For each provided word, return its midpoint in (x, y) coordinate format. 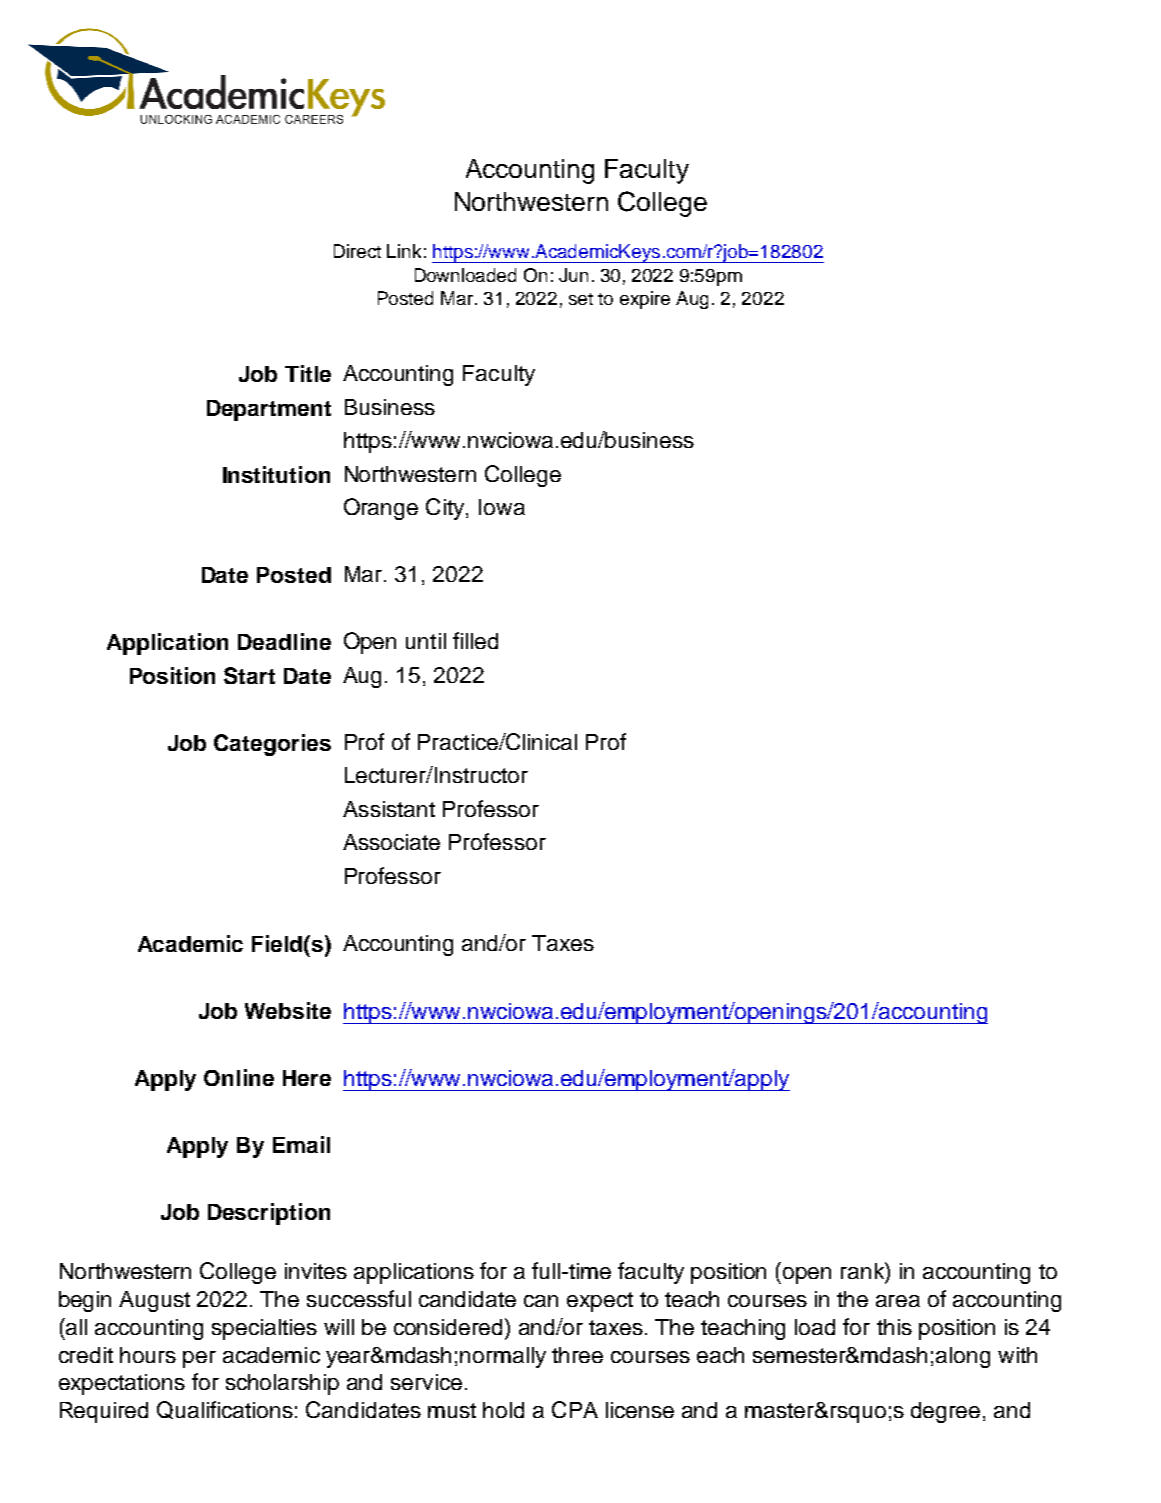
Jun (573, 275)
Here (307, 1078)
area (898, 1301)
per (199, 1359)
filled (475, 640)
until (426, 641)
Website (288, 1010)
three (577, 1355)
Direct (357, 251)
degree (945, 1412)
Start (249, 675)
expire (645, 300)
